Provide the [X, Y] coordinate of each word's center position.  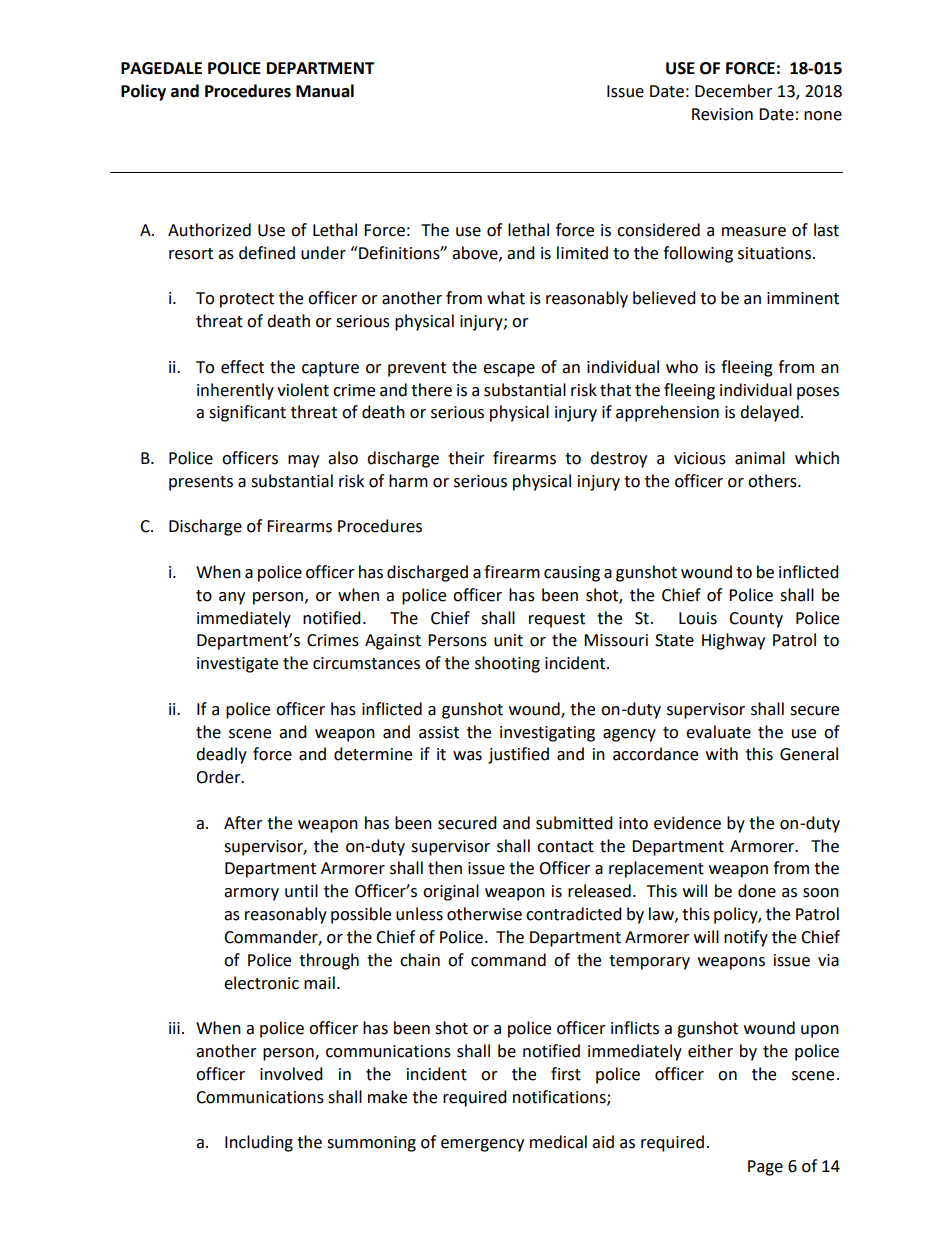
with [722, 754]
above [476, 253]
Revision [722, 114]
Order [219, 777]
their [466, 458]
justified [518, 755]
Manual [325, 91]
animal [760, 458]
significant [247, 413]
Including [259, 1143]
